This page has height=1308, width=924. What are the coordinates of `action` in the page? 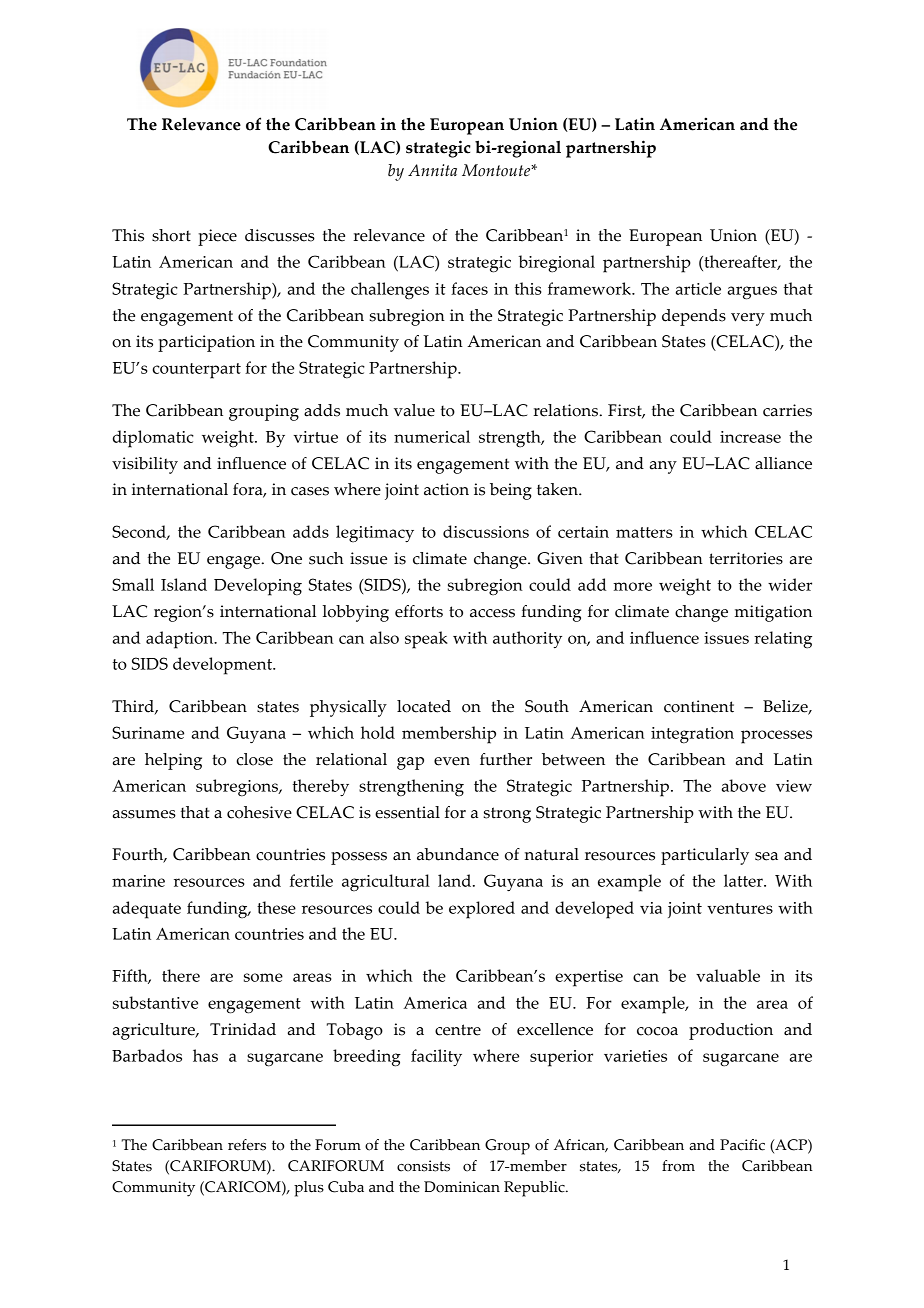 It's located at (446, 489).
